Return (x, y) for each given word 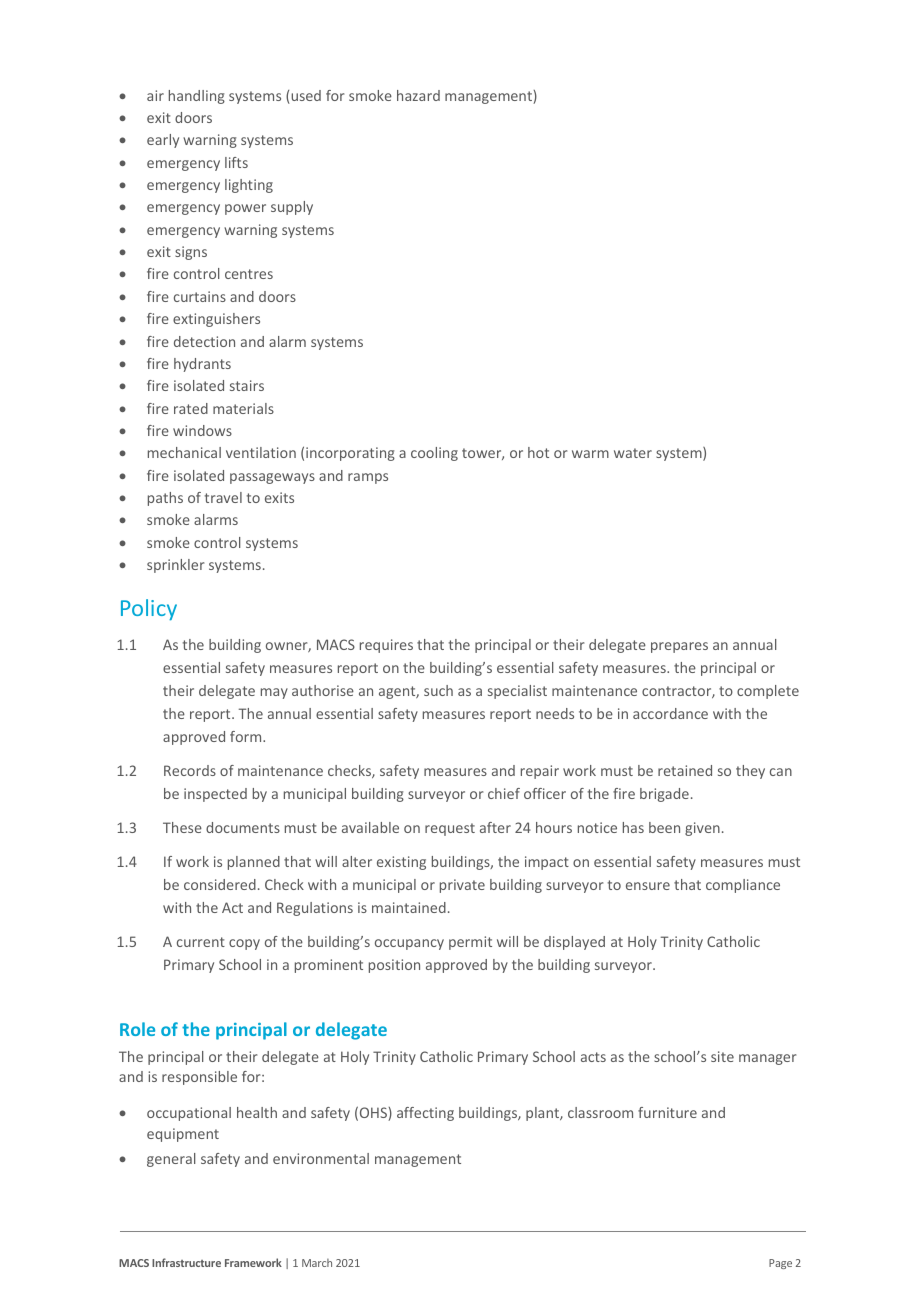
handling (197, 97)
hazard (418, 95)
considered (220, 884)
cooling (434, 454)
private (462, 886)
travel (223, 497)
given (702, 829)
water (633, 453)
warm (590, 454)
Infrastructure (186, 1262)
